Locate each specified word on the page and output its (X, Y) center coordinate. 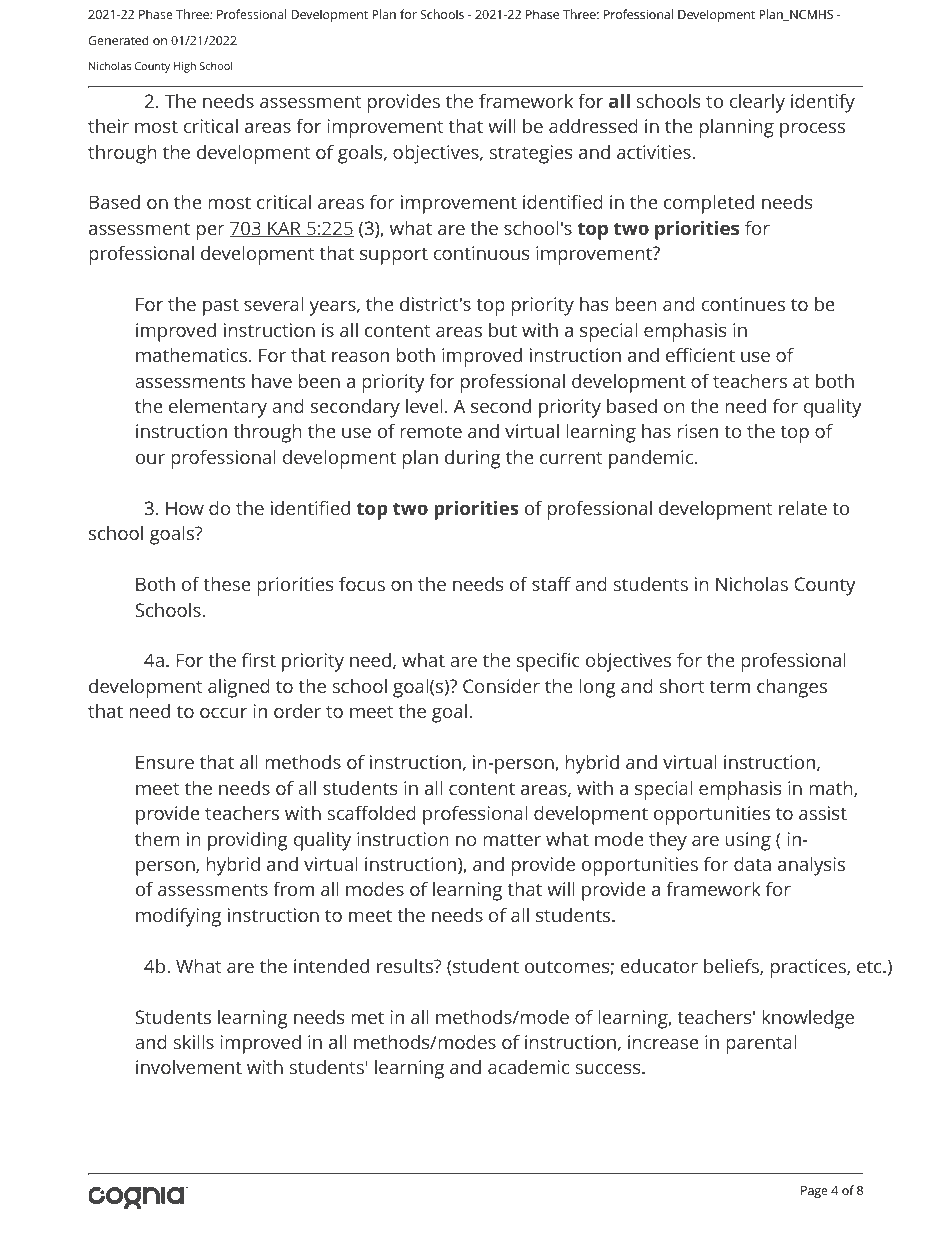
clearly (757, 103)
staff (551, 583)
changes (792, 688)
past (221, 307)
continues (743, 304)
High (185, 67)
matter (512, 839)
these (227, 584)
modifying (178, 917)
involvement (189, 1067)
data (752, 864)
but (503, 330)
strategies (531, 154)
